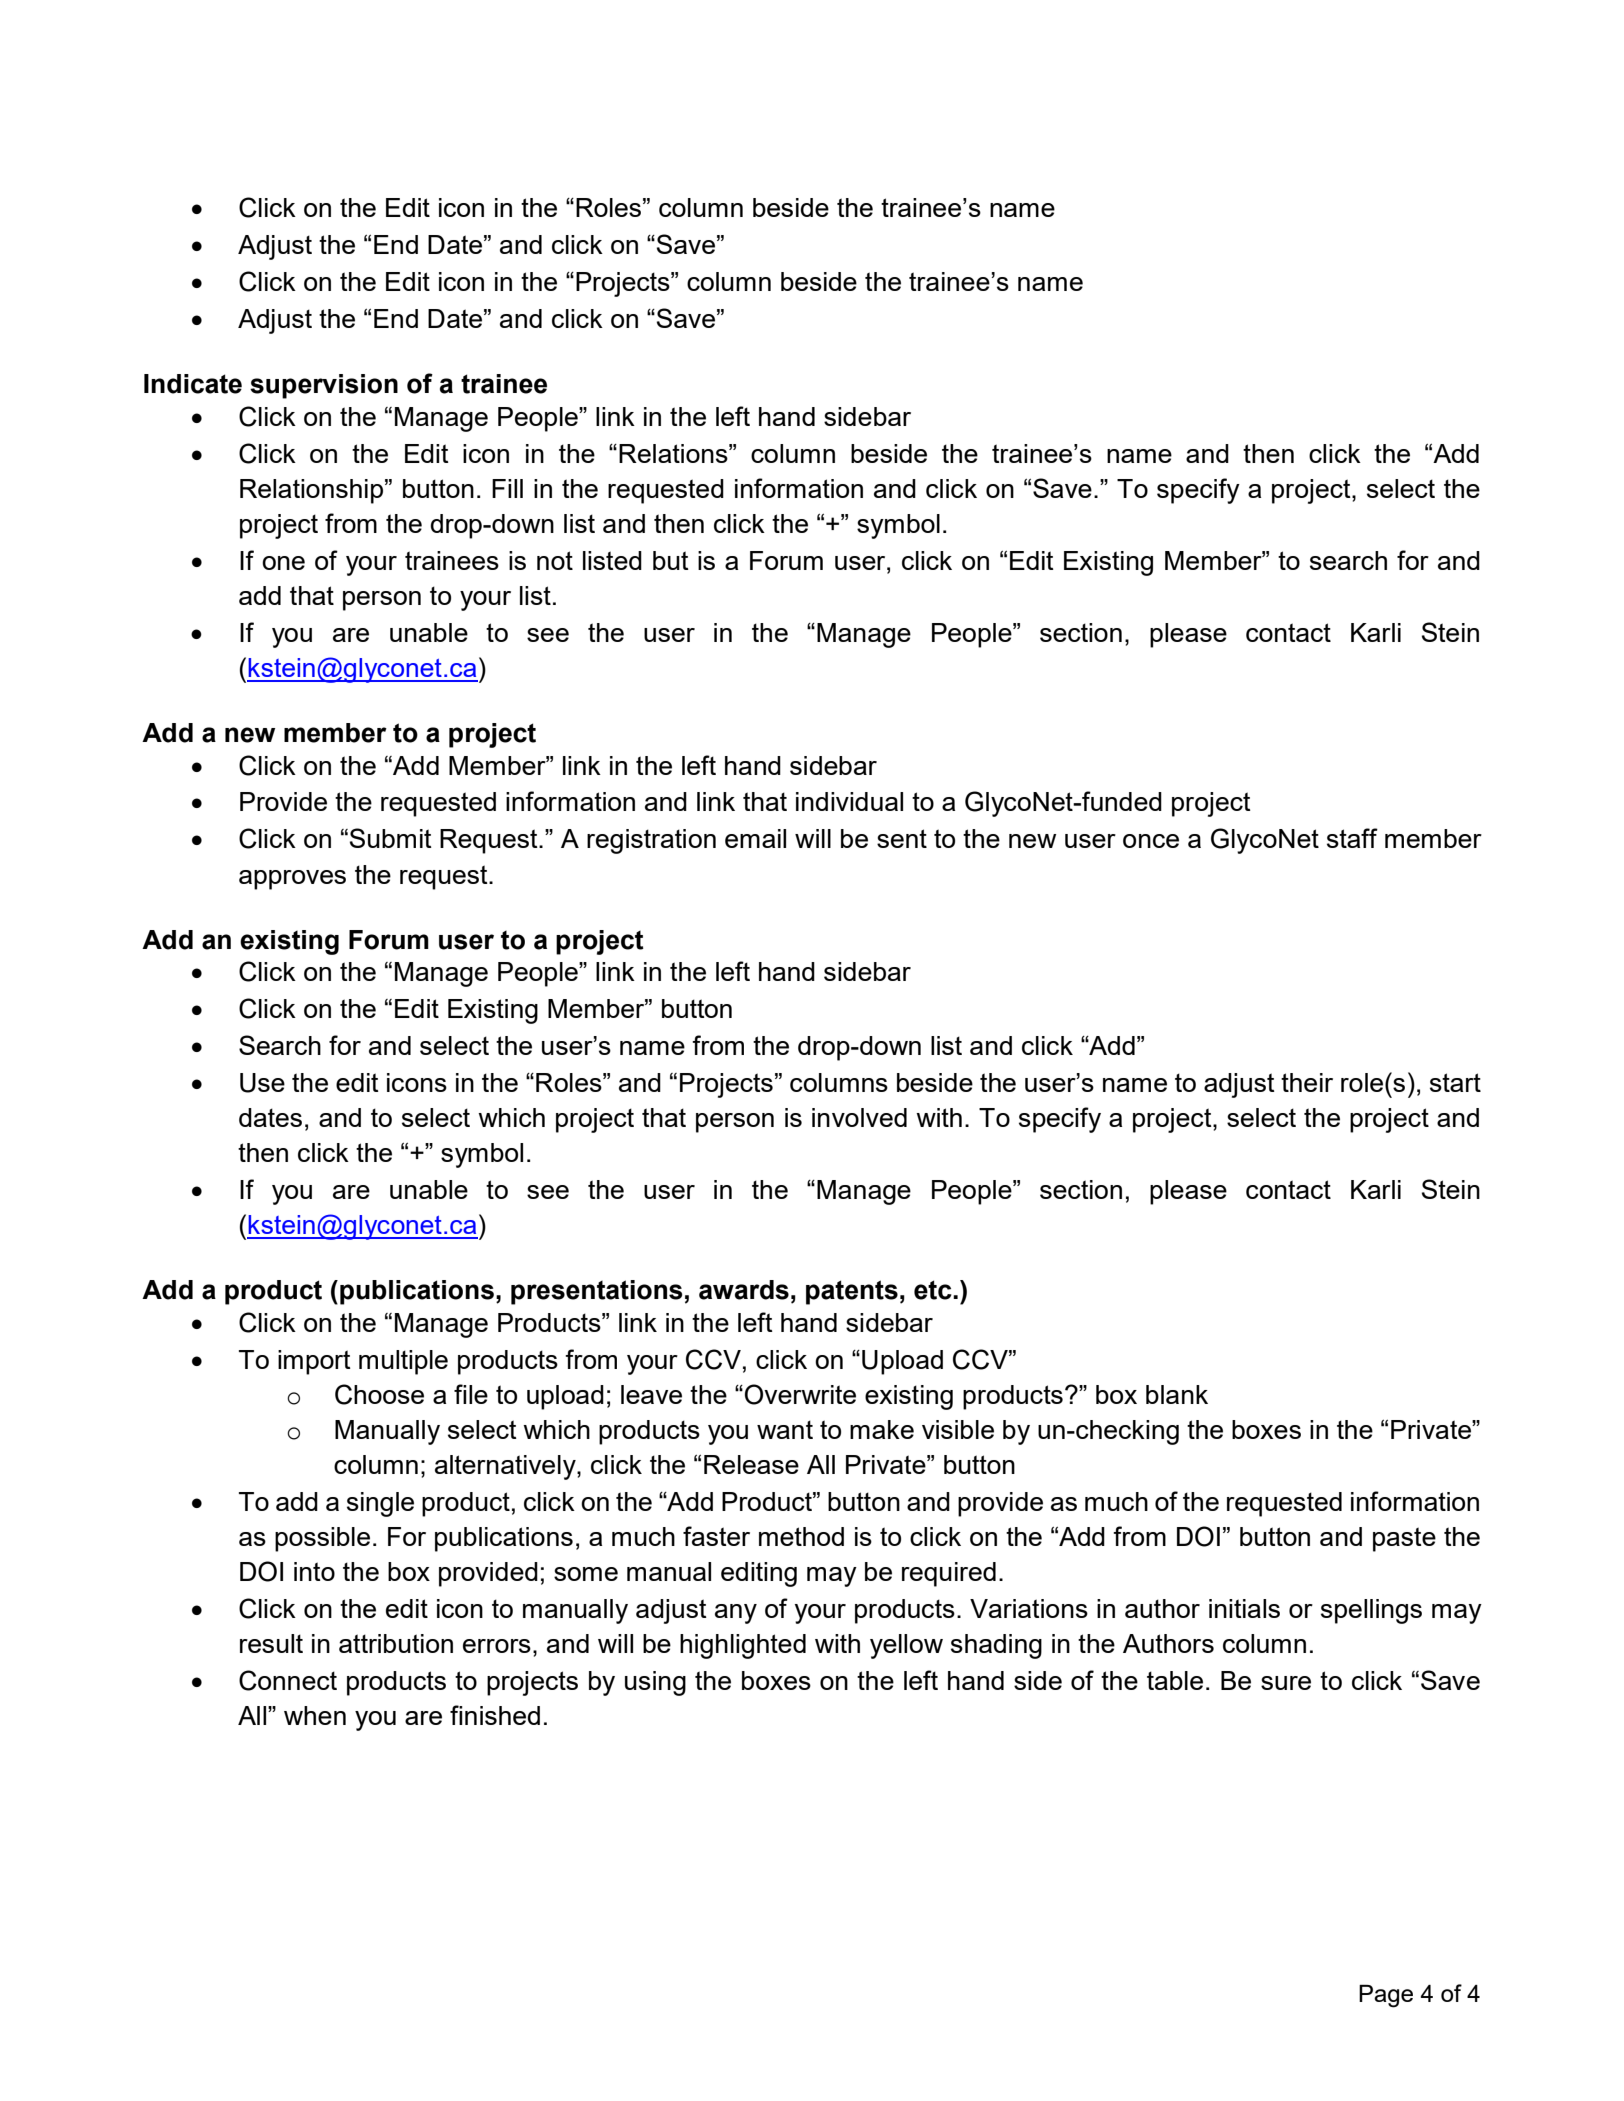  Describe the element at coordinates (1352, 838) in the screenshot. I see `staff` at that location.
